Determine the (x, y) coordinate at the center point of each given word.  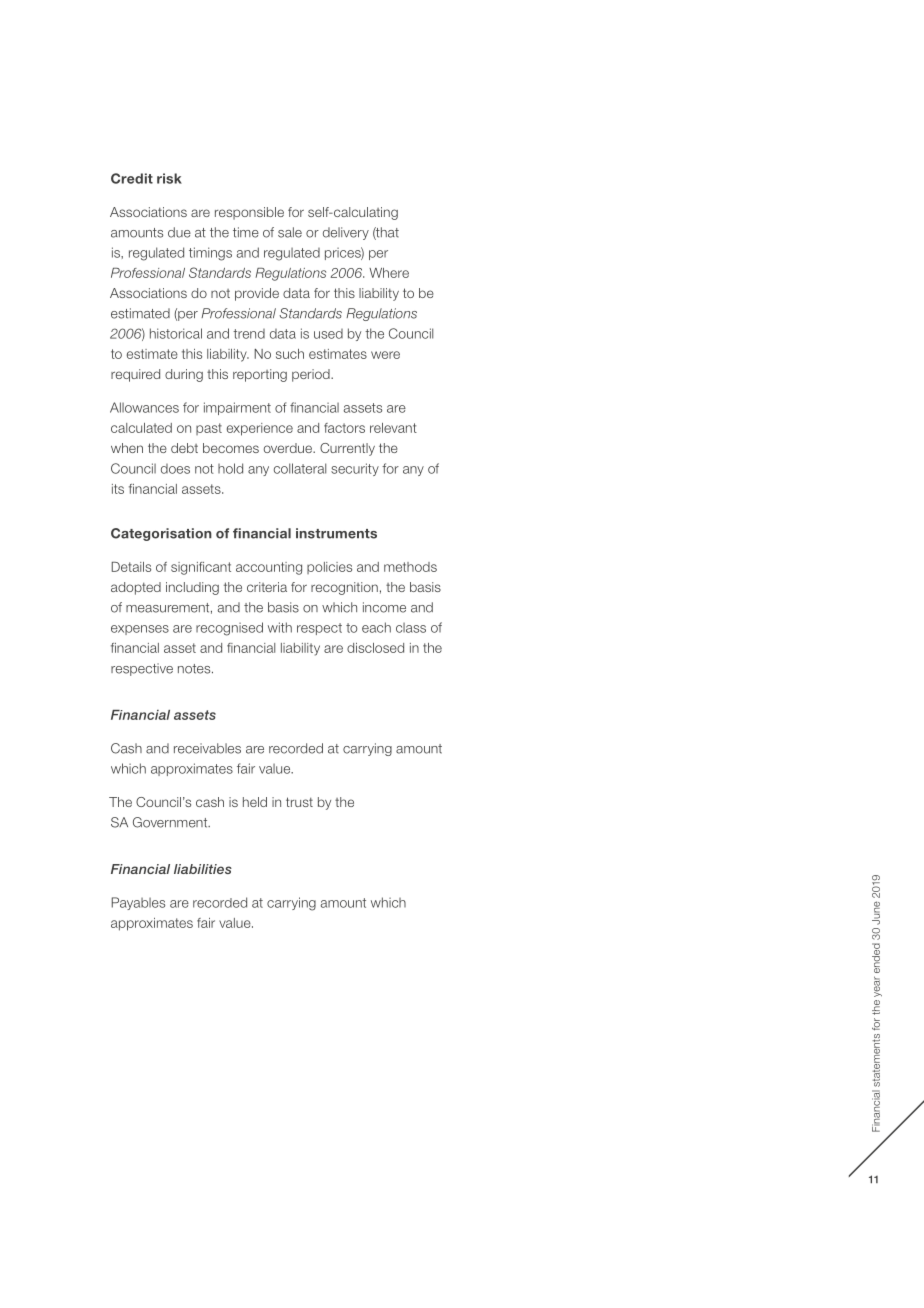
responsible (249, 213)
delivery (346, 233)
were (385, 355)
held (255, 802)
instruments (336, 533)
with (280, 627)
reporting (260, 375)
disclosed (375, 648)
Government (171, 822)
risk (169, 178)
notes (195, 669)
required (135, 375)
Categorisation (161, 534)
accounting (269, 568)
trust (299, 802)
